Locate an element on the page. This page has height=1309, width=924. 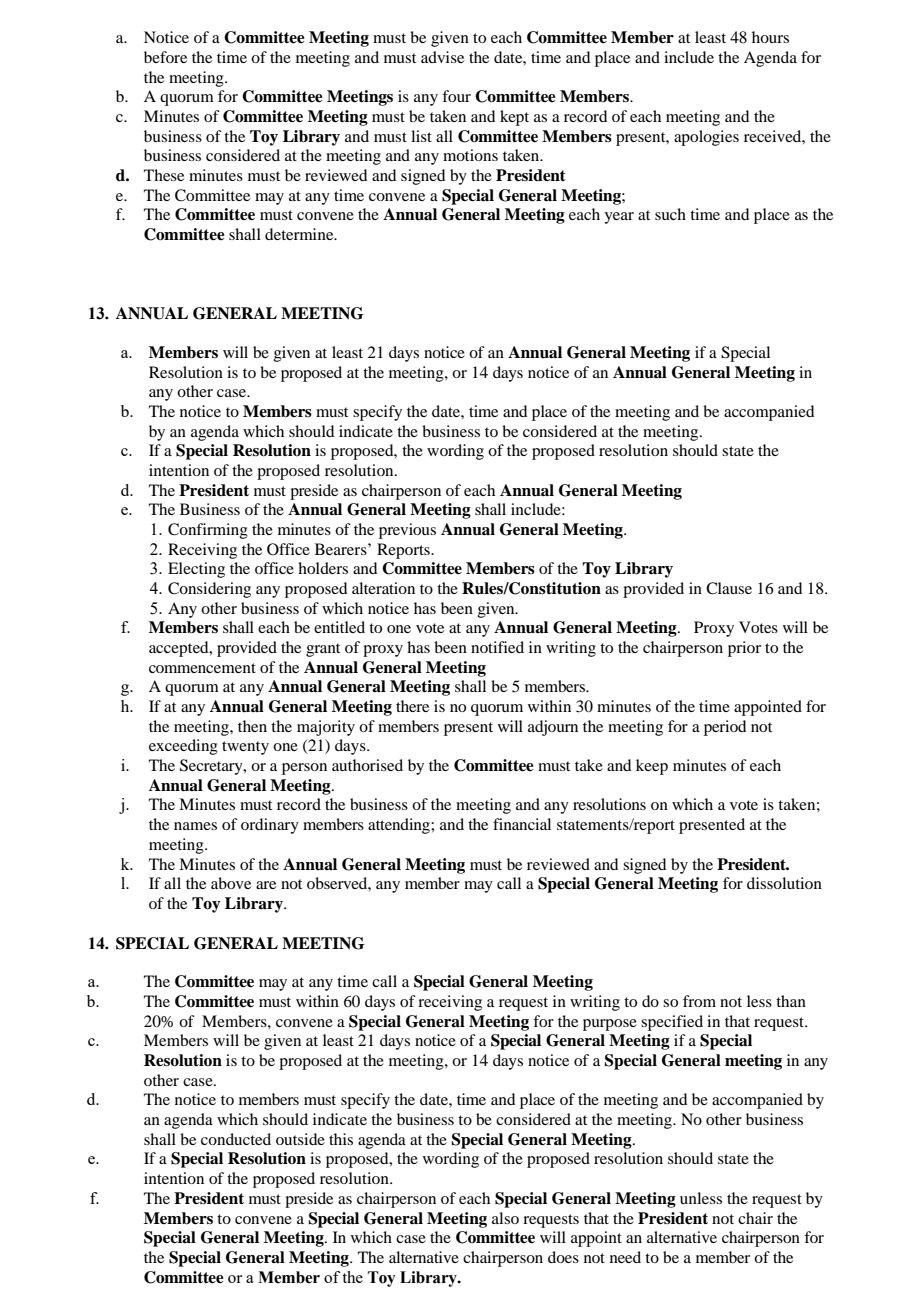
from is located at coordinates (699, 1001).
